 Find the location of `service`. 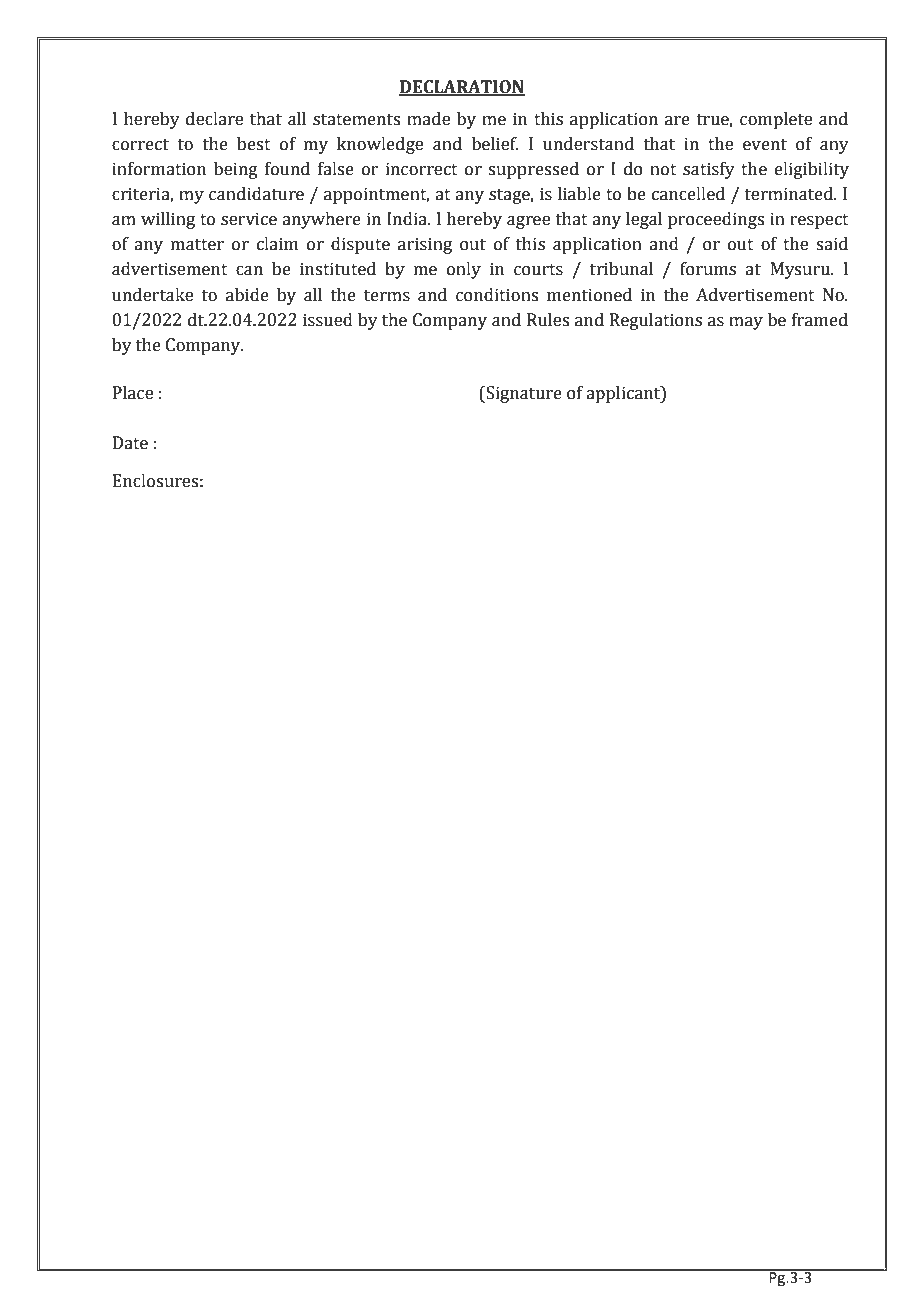

service is located at coordinates (249, 219).
